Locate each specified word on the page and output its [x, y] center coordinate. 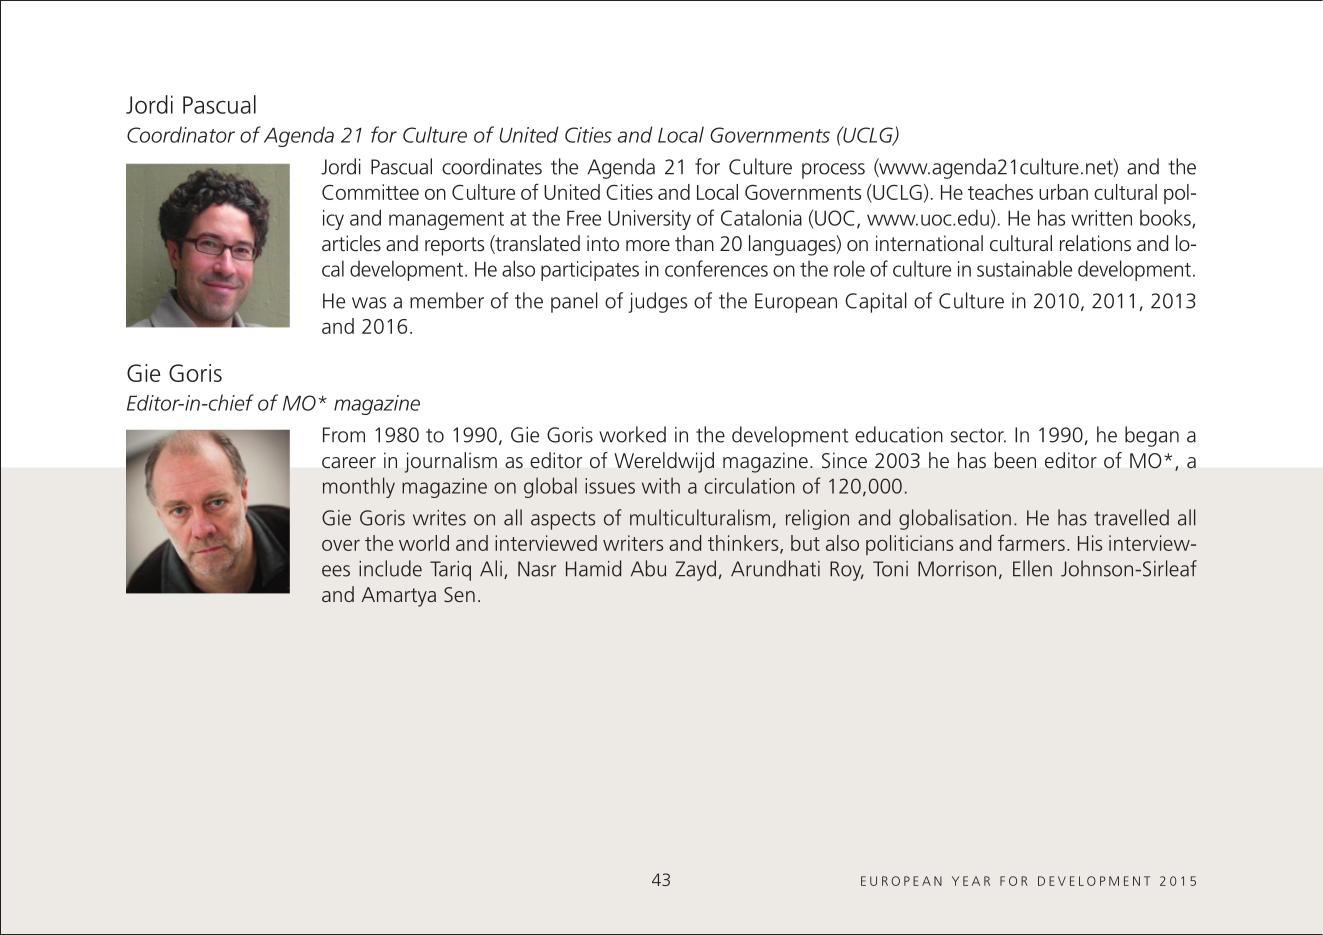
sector [978, 435]
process [833, 171]
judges [657, 302]
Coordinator [181, 134]
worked [632, 434]
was [369, 303]
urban [1063, 192]
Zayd [695, 570]
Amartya [398, 597]
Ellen [1032, 568]
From [344, 435]
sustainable [1024, 268]
